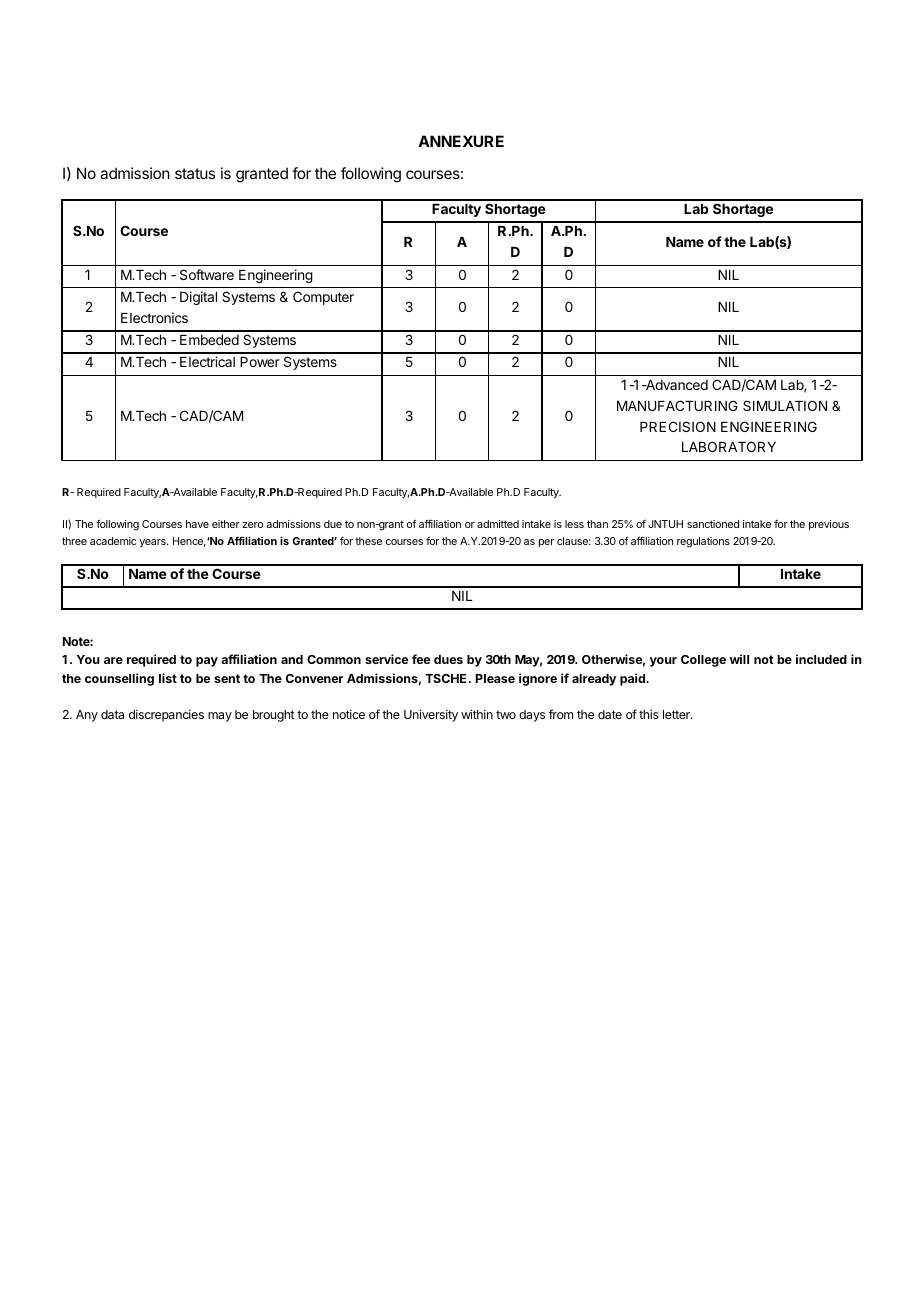  What do you see at coordinates (498, 524) in the document?
I see `admitted` at bounding box center [498, 524].
